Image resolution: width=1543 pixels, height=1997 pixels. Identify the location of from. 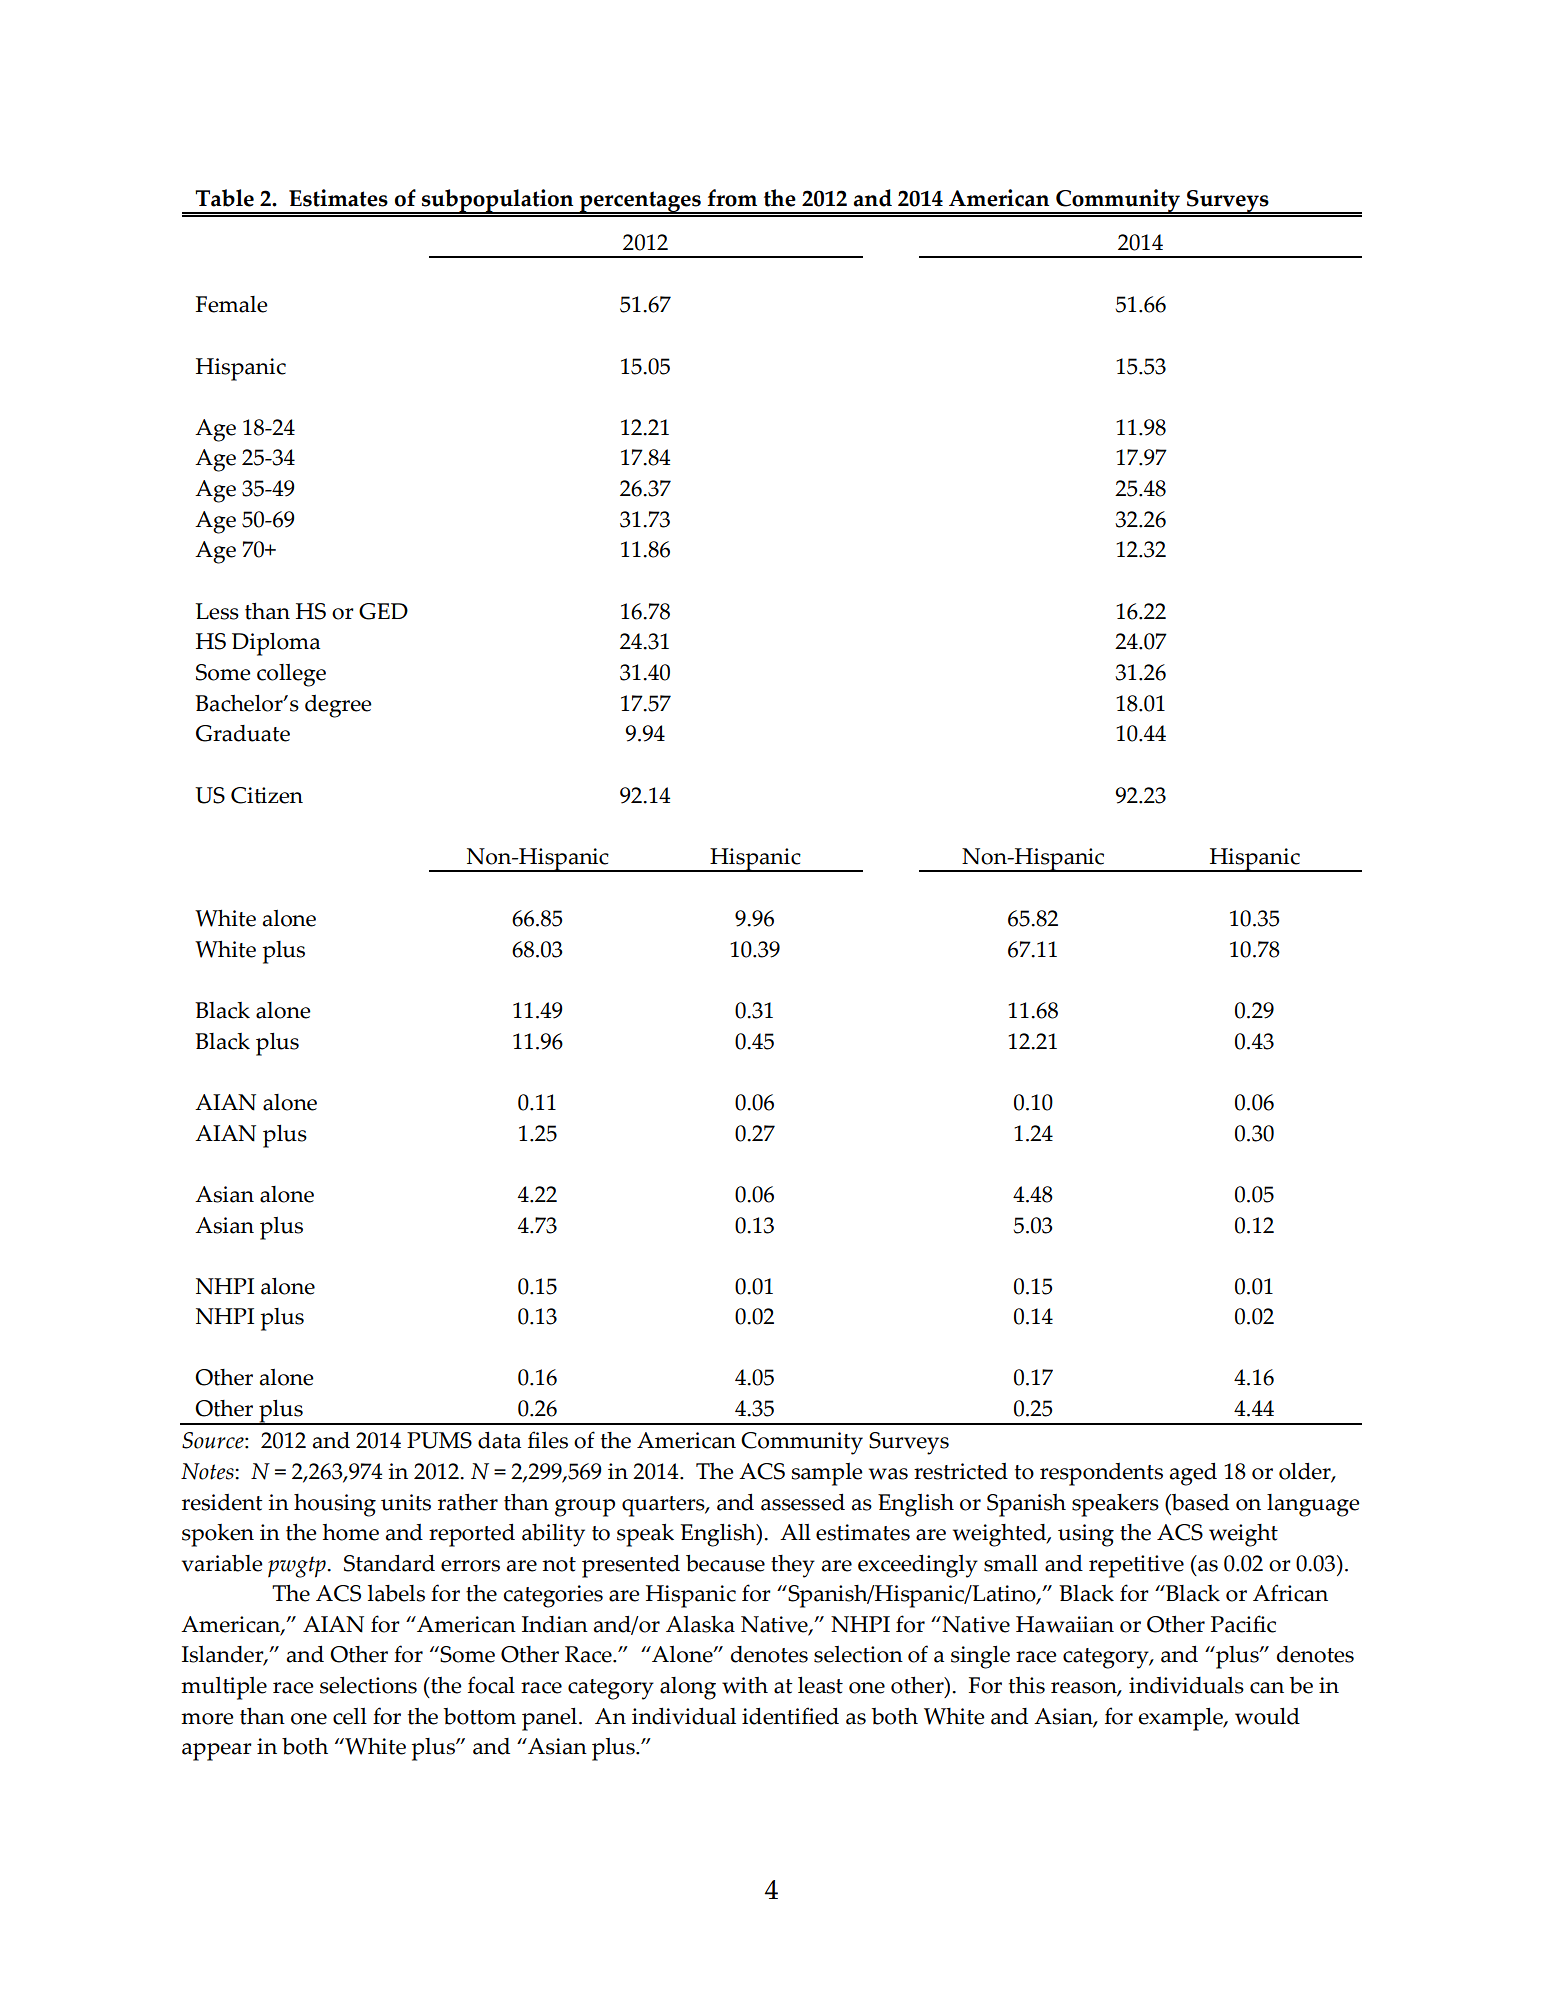
(732, 198).
